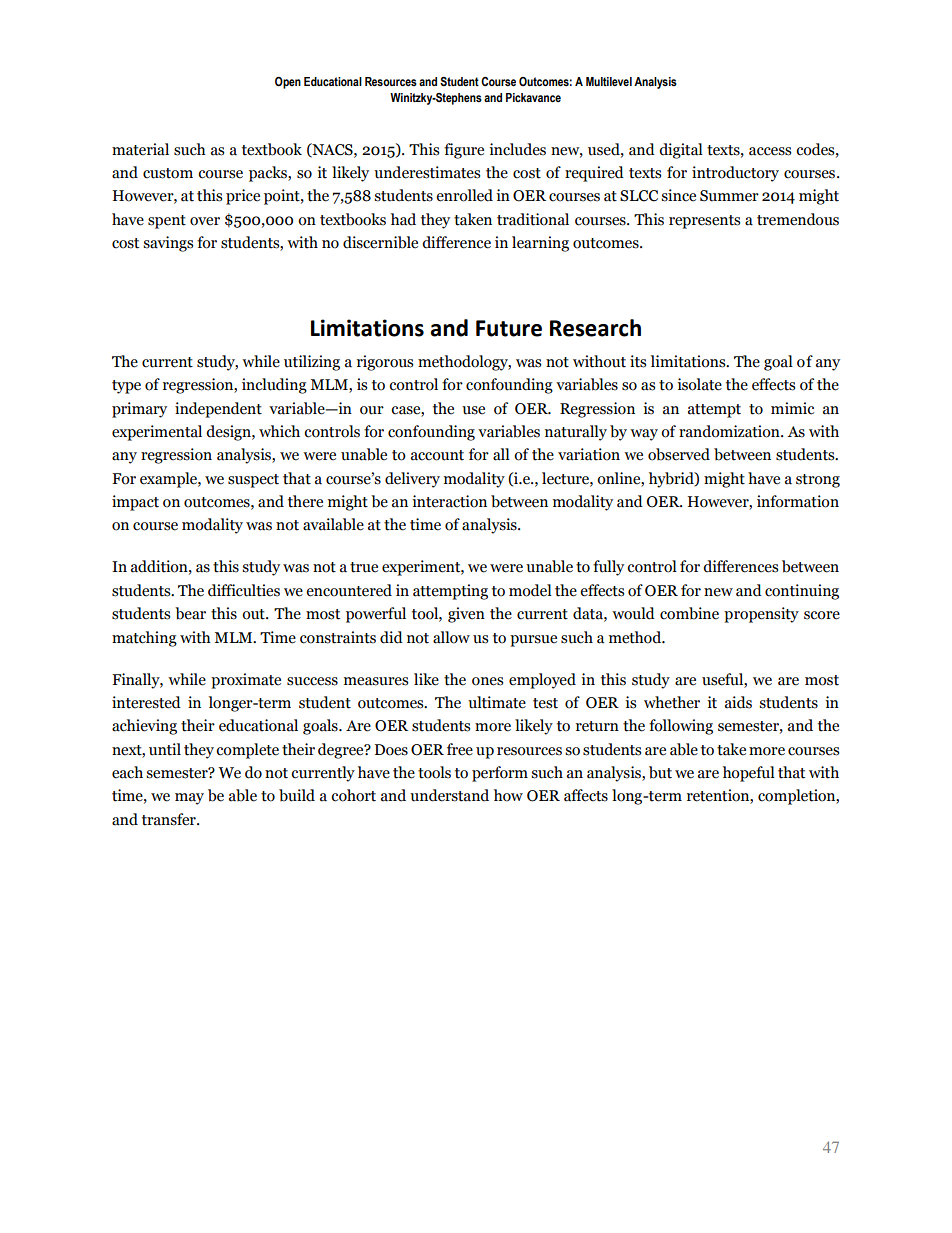 The width and height of the document is (952, 1233). I want to click on material, so click(140, 149).
